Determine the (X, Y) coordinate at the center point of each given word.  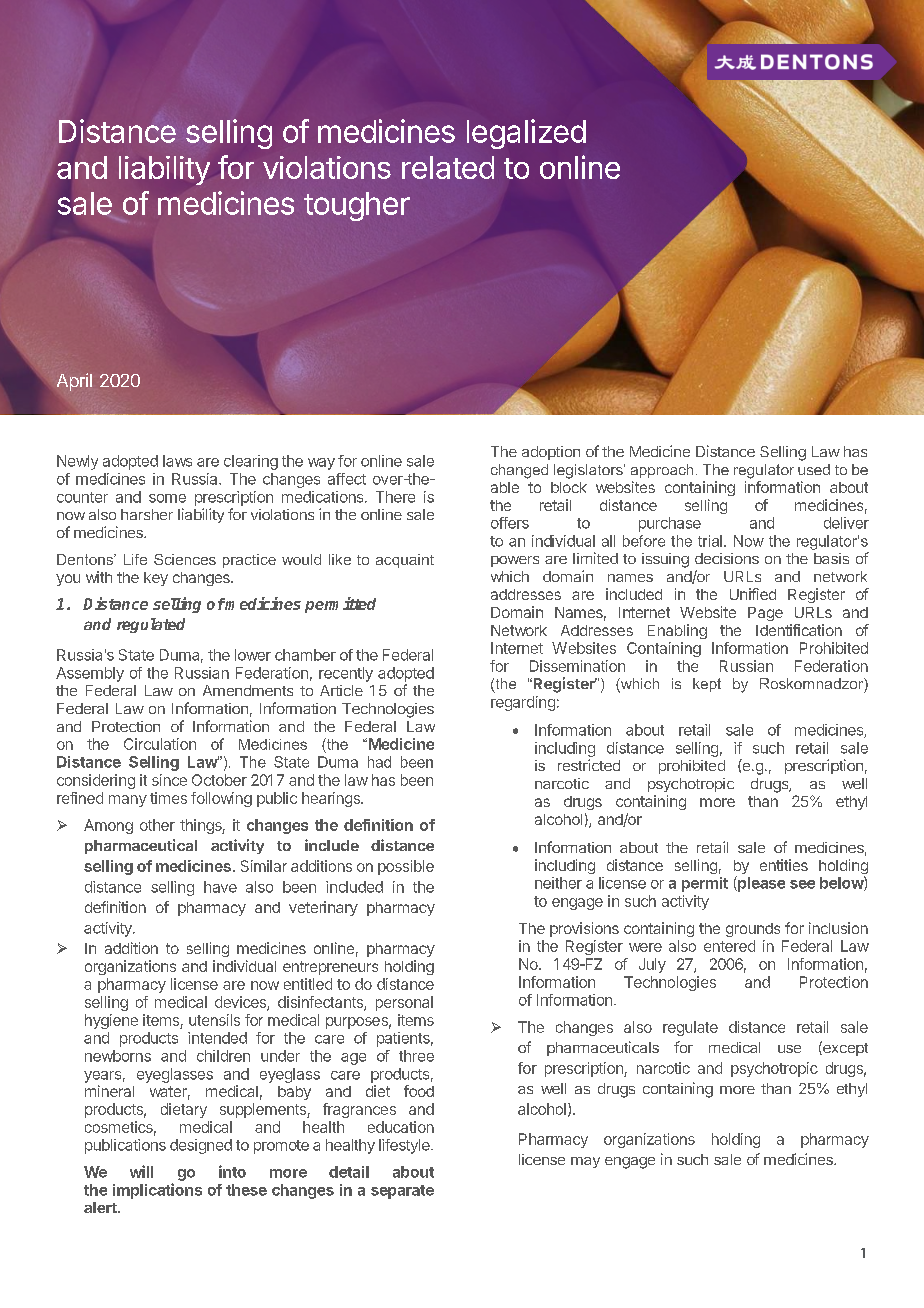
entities (784, 865)
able (505, 487)
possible (406, 867)
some (167, 498)
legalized (526, 134)
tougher (357, 206)
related (448, 167)
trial (710, 541)
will (141, 1171)
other (157, 825)
